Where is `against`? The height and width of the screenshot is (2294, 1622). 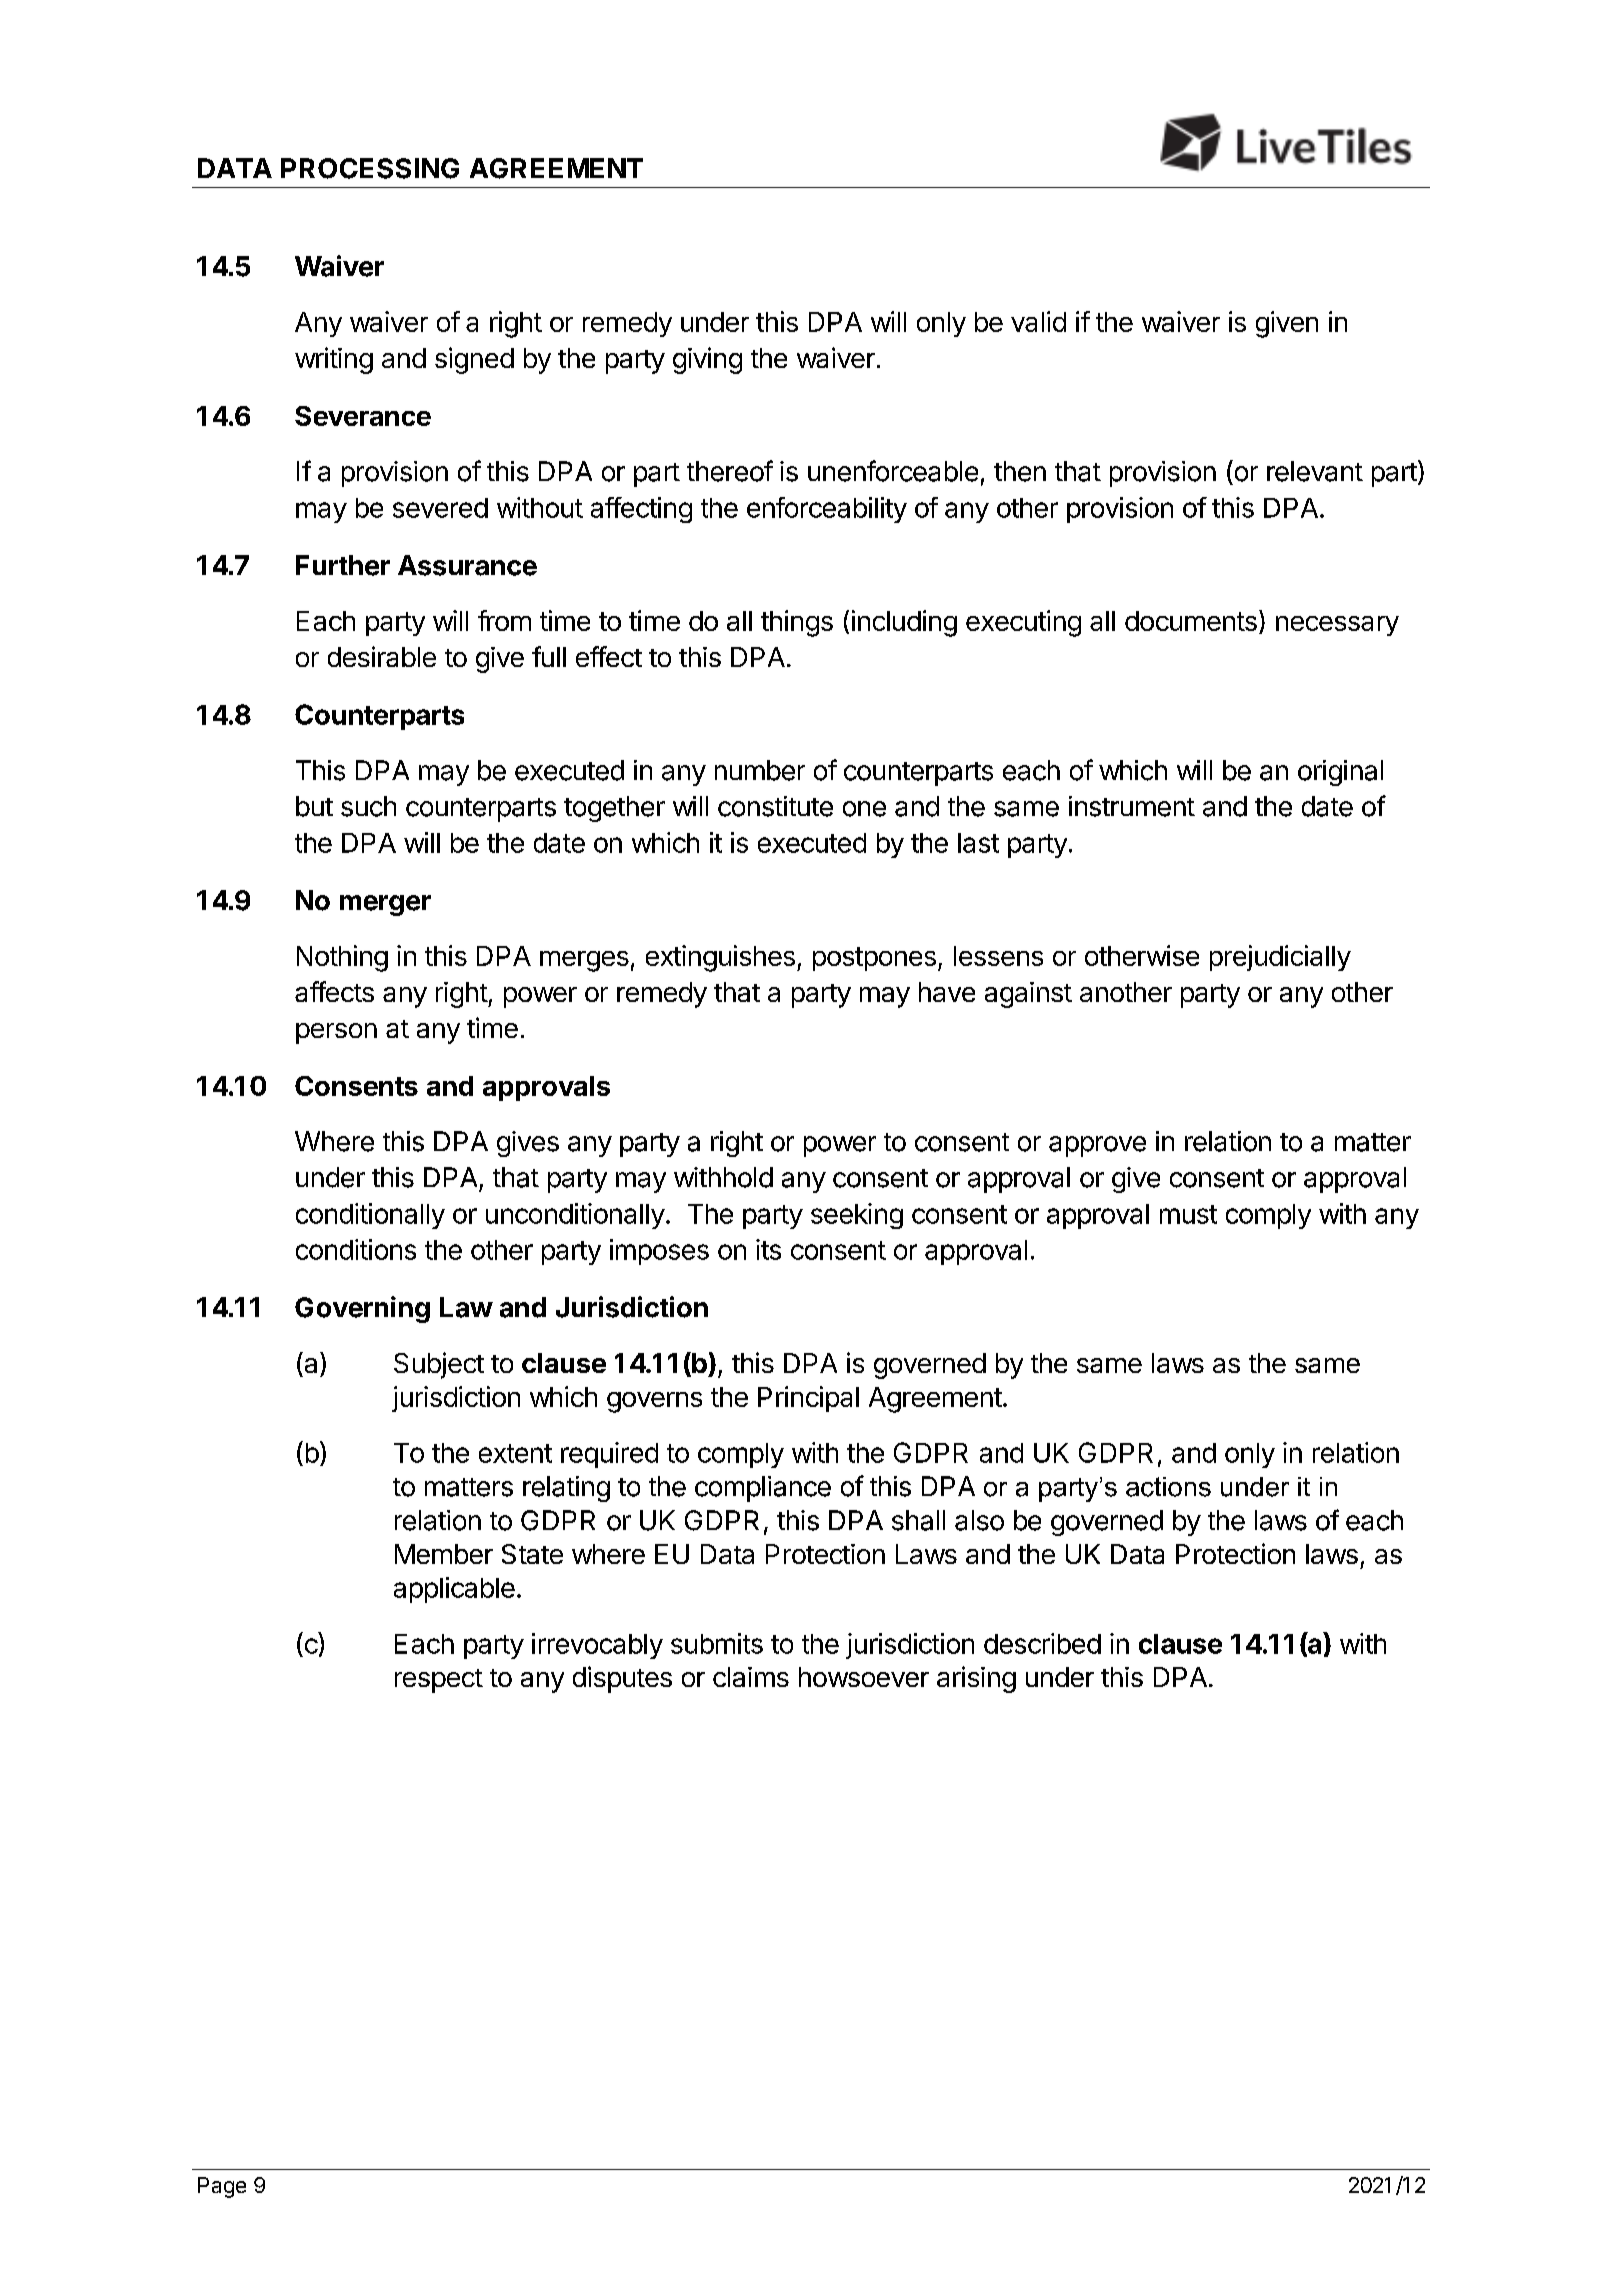
against is located at coordinates (1028, 995).
